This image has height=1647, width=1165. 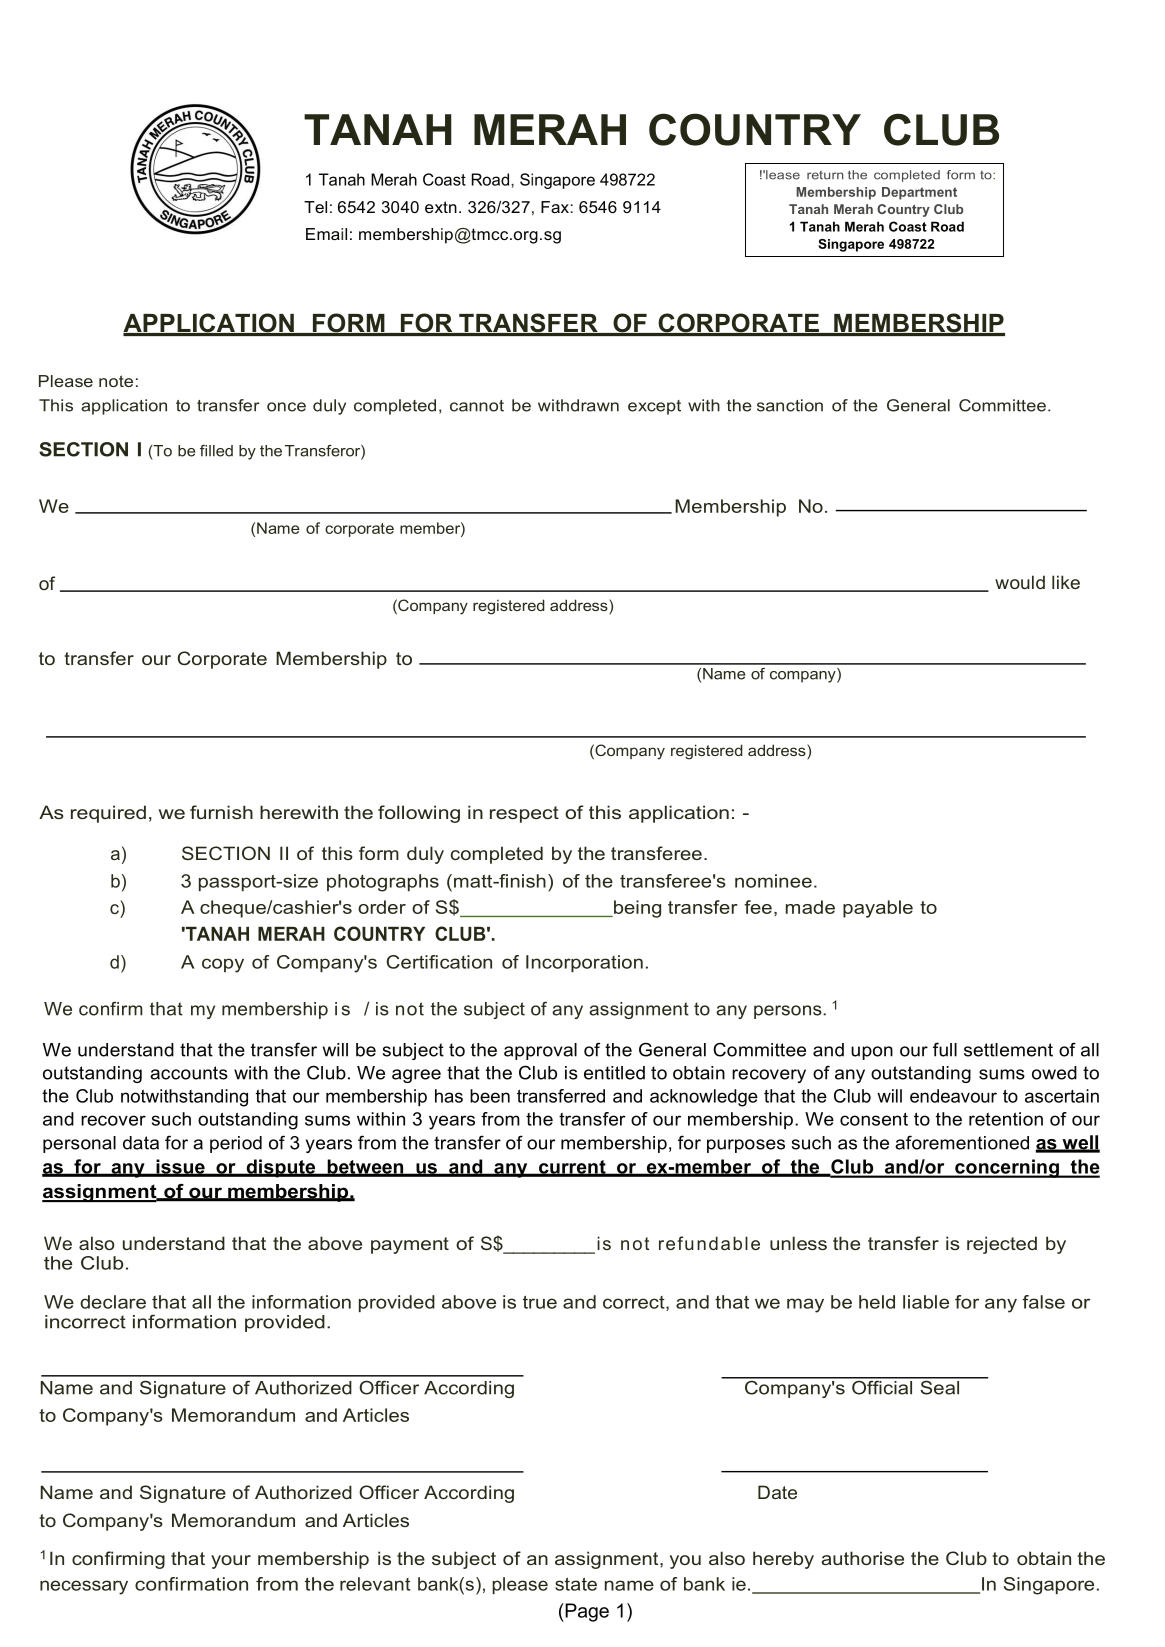 What do you see at coordinates (231, 1562) in the image?
I see `your` at bounding box center [231, 1562].
